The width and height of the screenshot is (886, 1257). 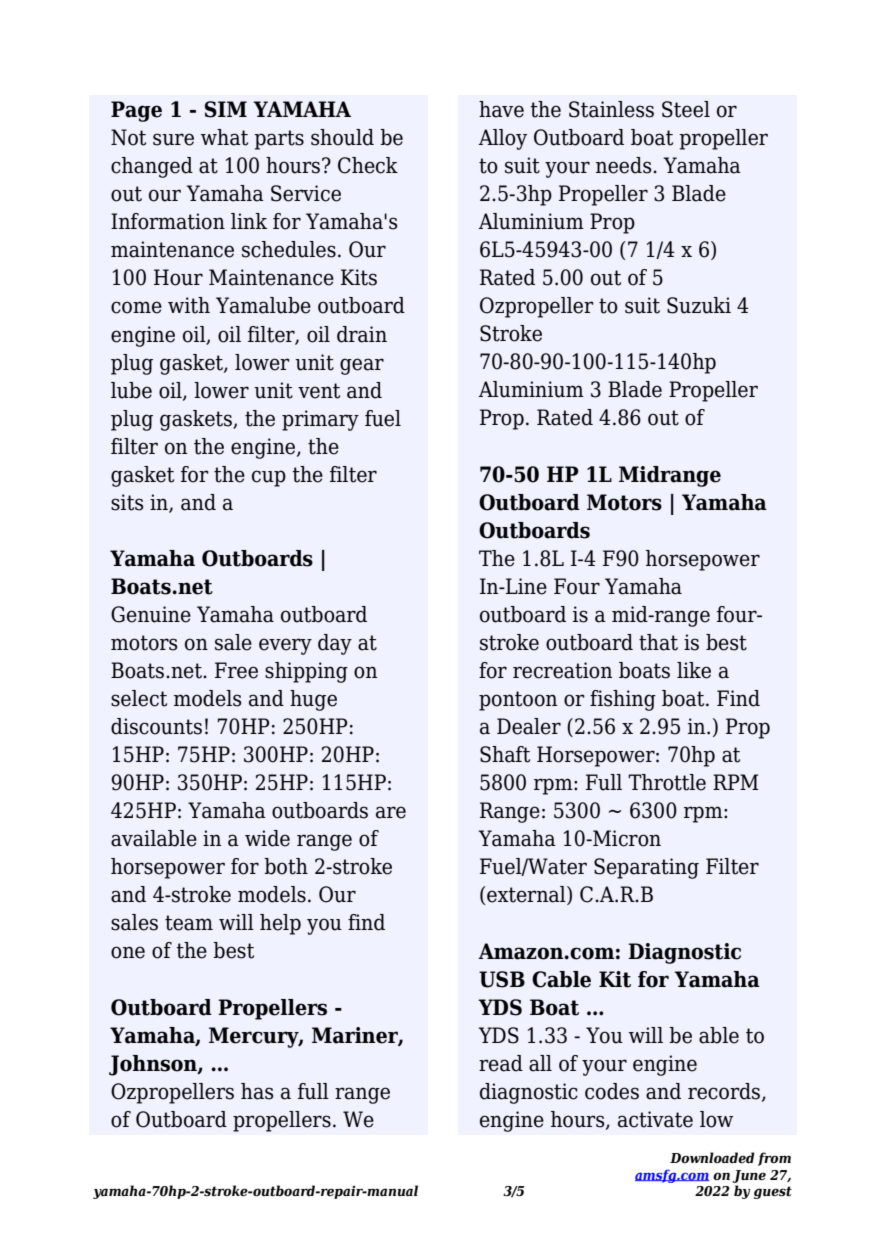 What do you see at coordinates (518, 701) in the screenshot?
I see `pontoon` at bounding box center [518, 701].
